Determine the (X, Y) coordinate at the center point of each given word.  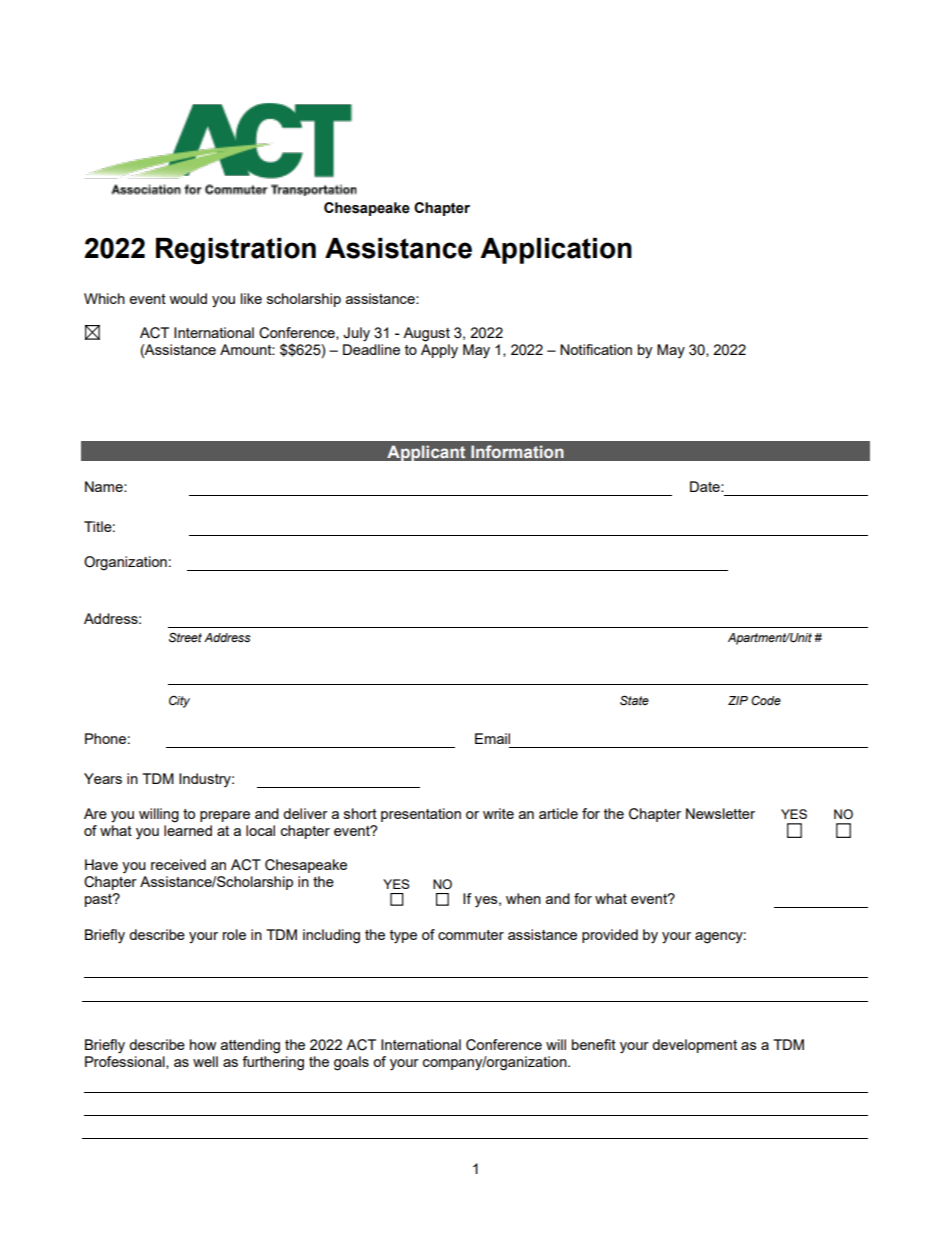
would (188, 298)
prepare (225, 816)
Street (185, 638)
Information (517, 451)
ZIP (738, 700)
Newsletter (720, 813)
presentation (421, 815)
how (203, 1044)
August (426, 334)
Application (556, 251)
